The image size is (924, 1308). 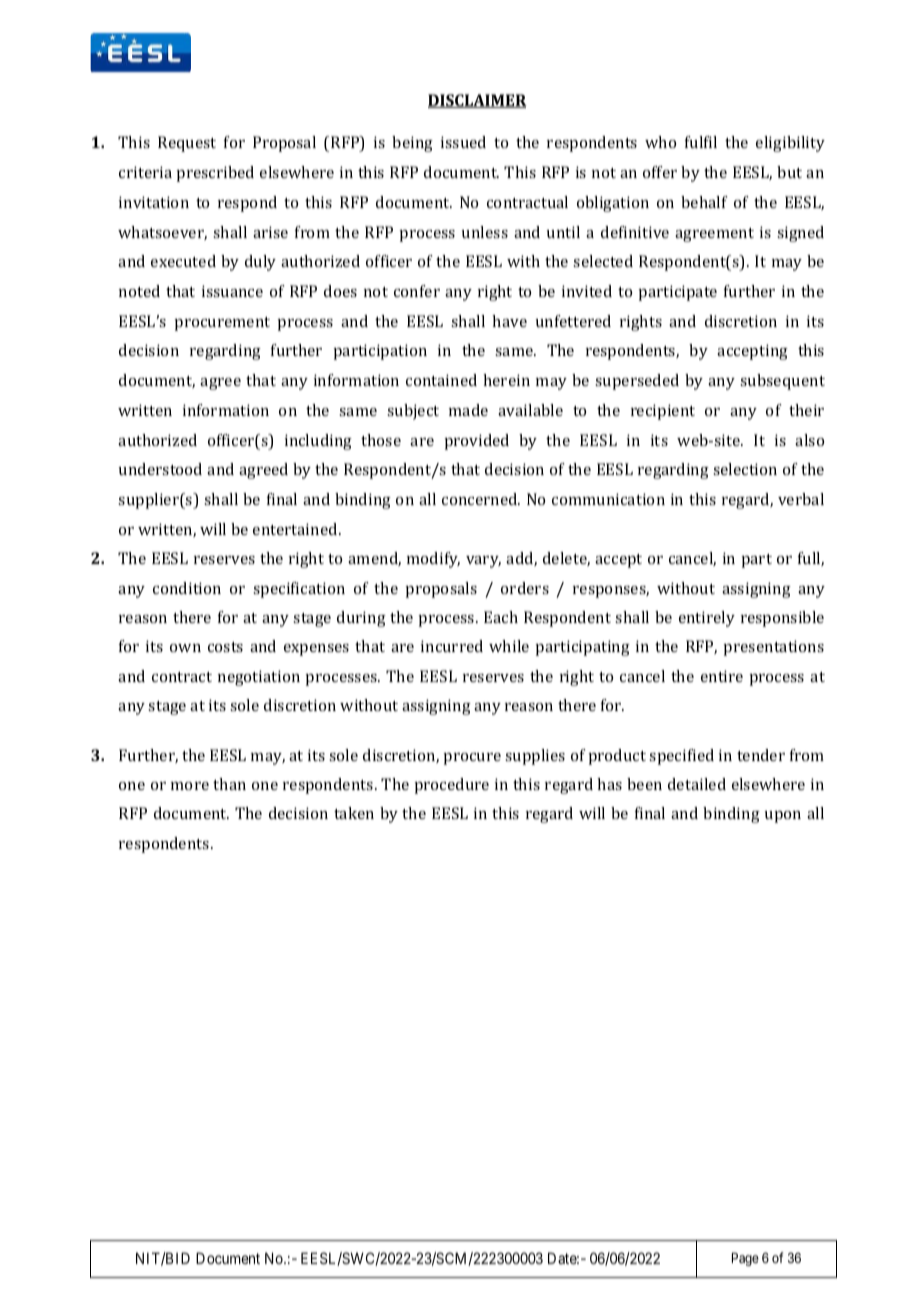 What do you see at coordinates (745, 1259) in the screenshot?
I see `Page` at bounding box center [745, 1259].
